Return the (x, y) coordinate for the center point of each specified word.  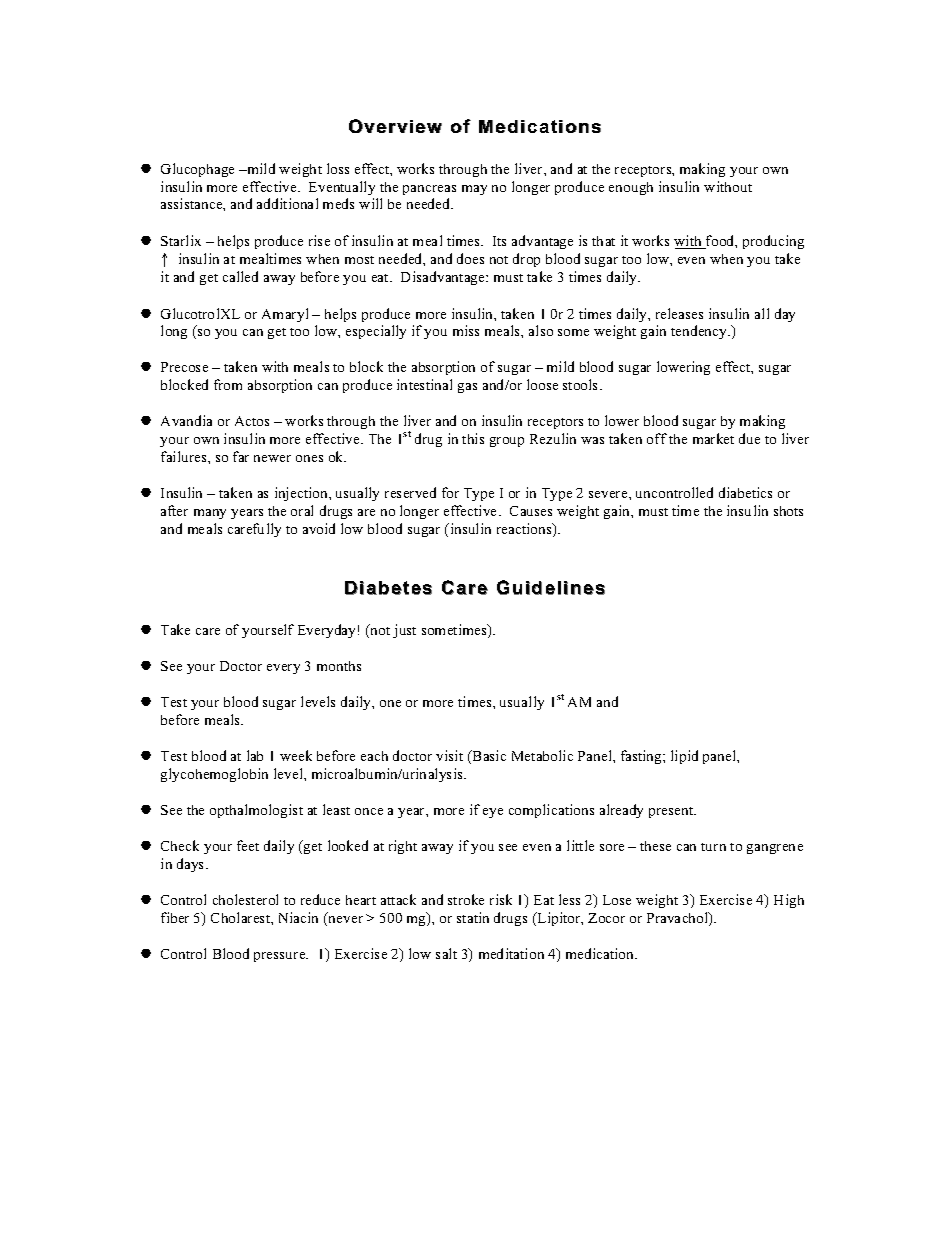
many (210, 514)
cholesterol (245, 899)
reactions (525, 530)
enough (631, 188)
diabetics (745, 492)
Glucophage (197, 170)
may (474, 190)
